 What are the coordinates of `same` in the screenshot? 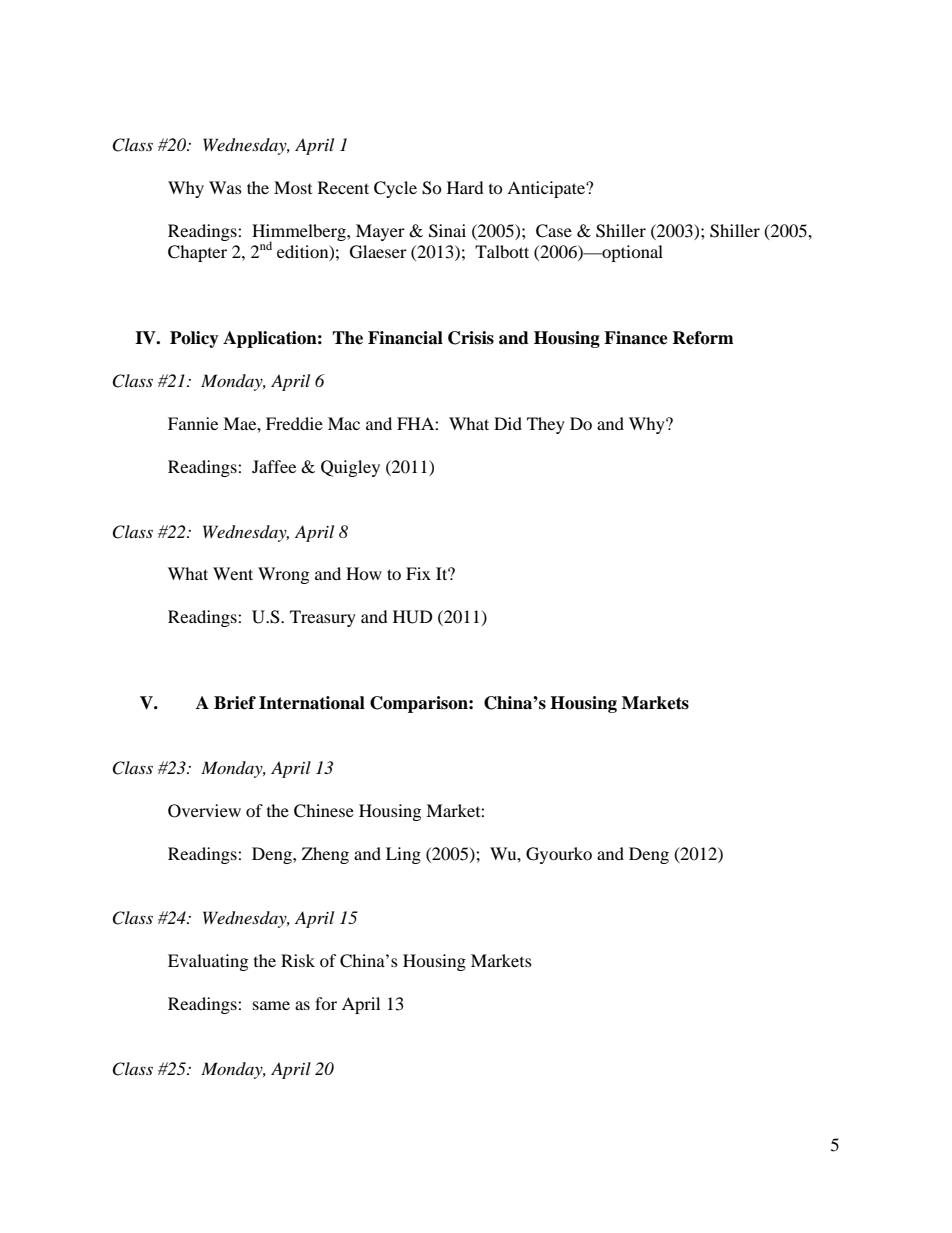 It's located at (271, 1005).
